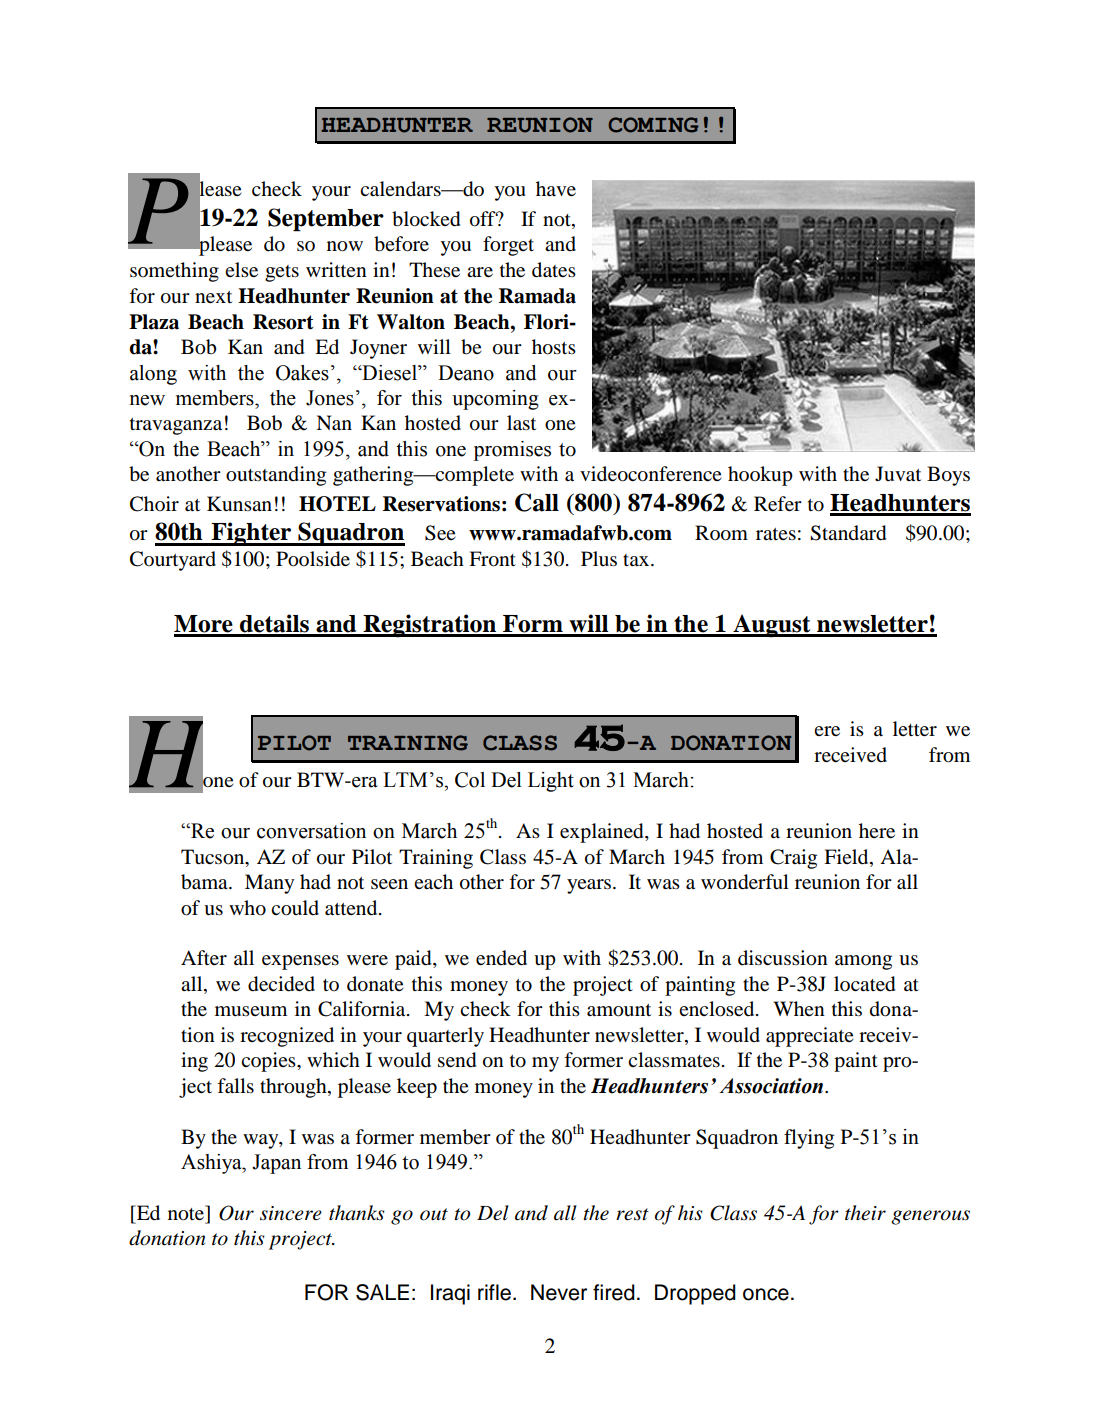  What do you see at coordinates (554, 270) in the document?
I see `dates` at bounding box center [554, 270].
